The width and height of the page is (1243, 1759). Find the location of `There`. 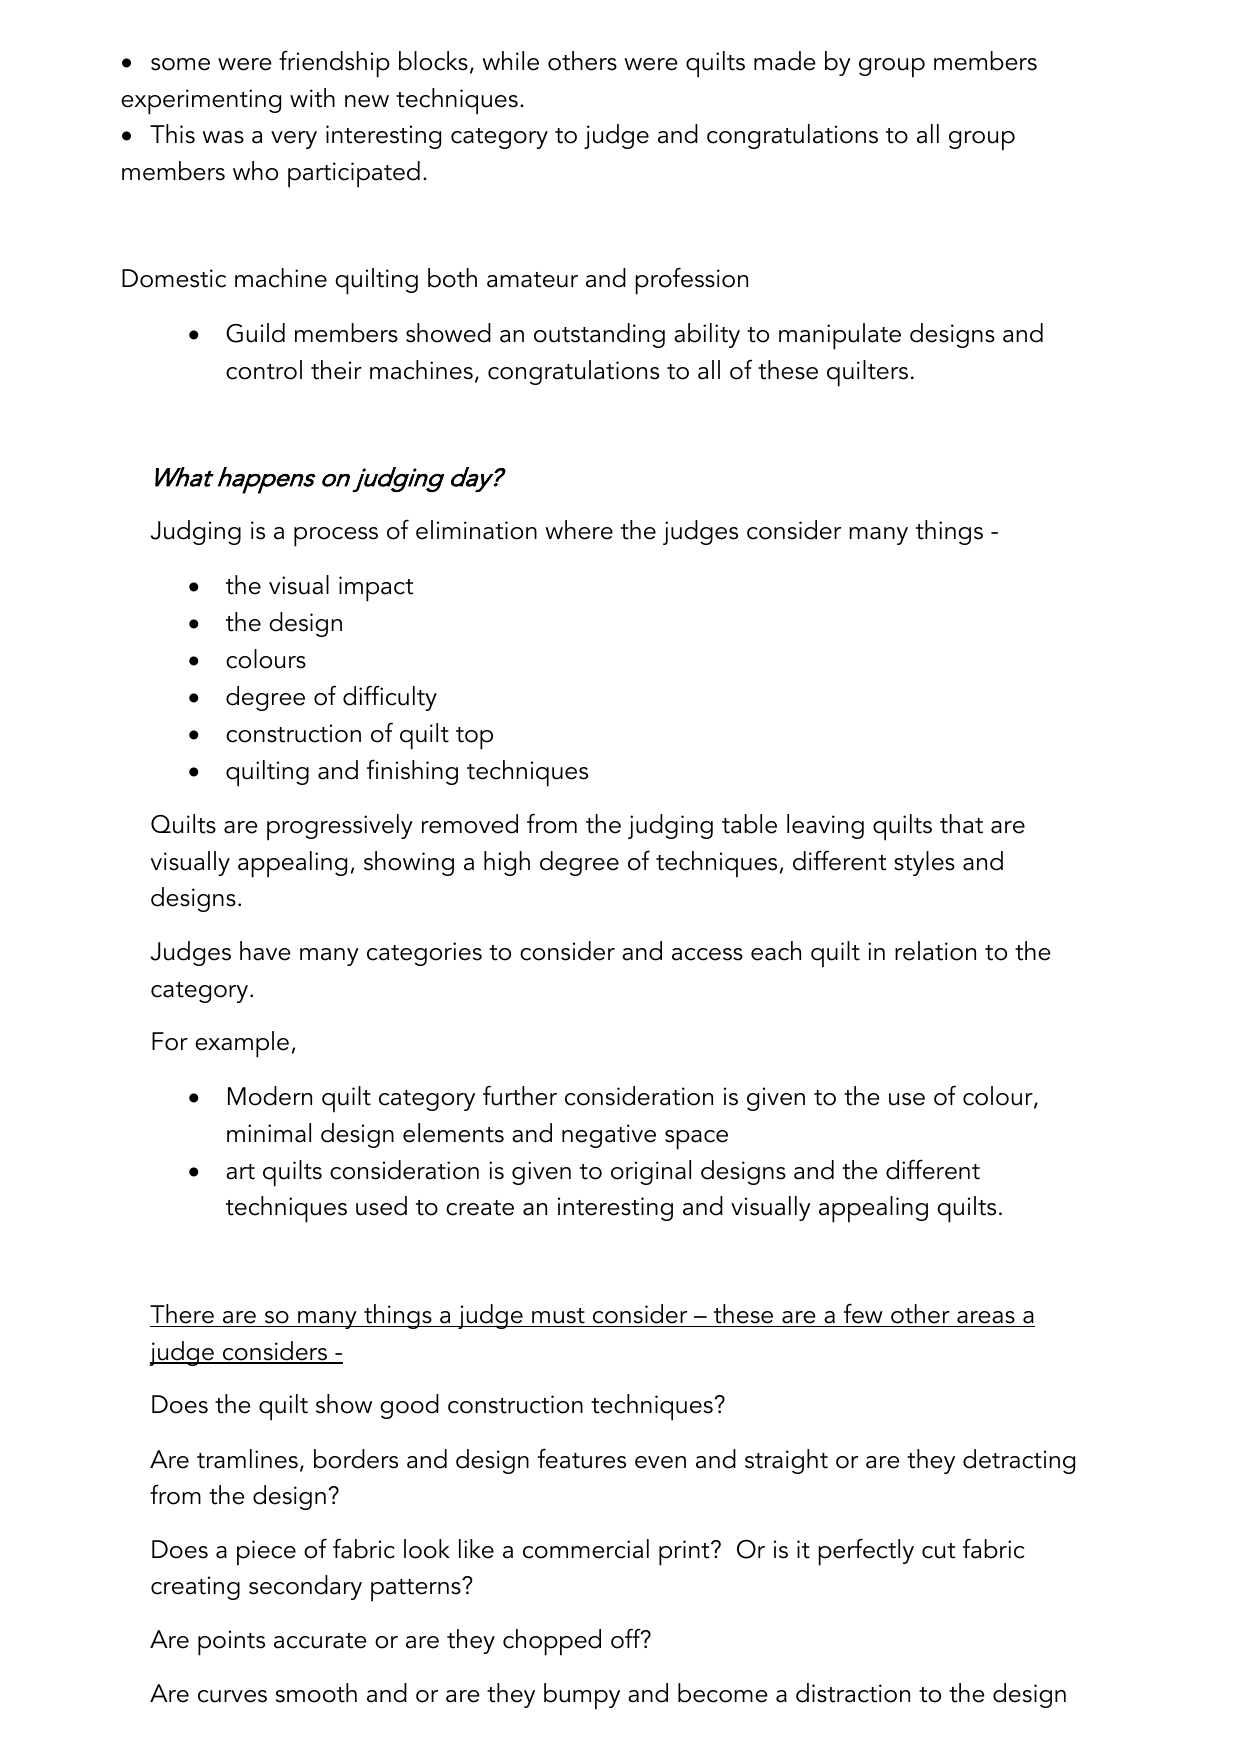

There is located at coordinates (182, 1314).
